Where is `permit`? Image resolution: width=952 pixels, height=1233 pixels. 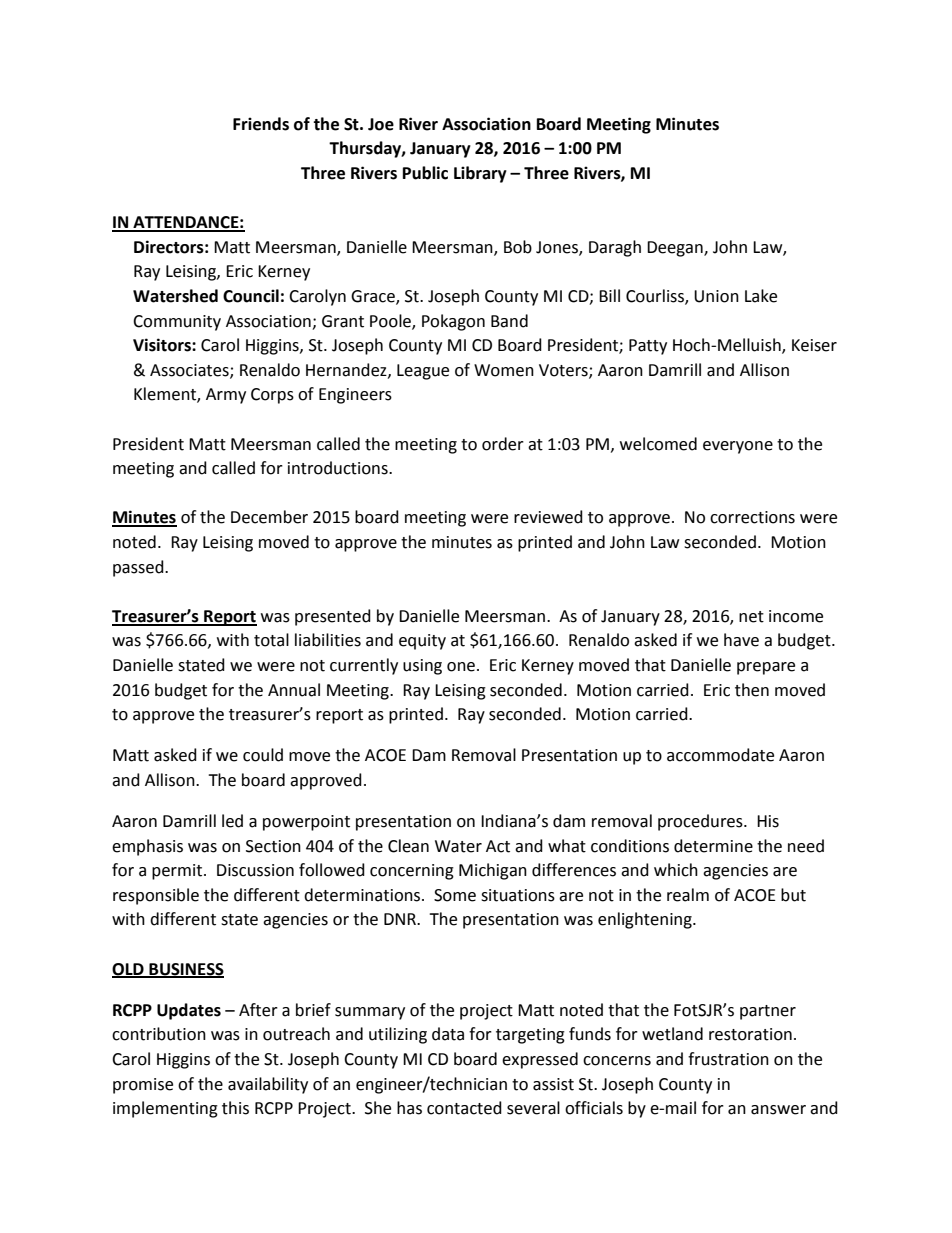 permit is located at coordinates (177, 872).
